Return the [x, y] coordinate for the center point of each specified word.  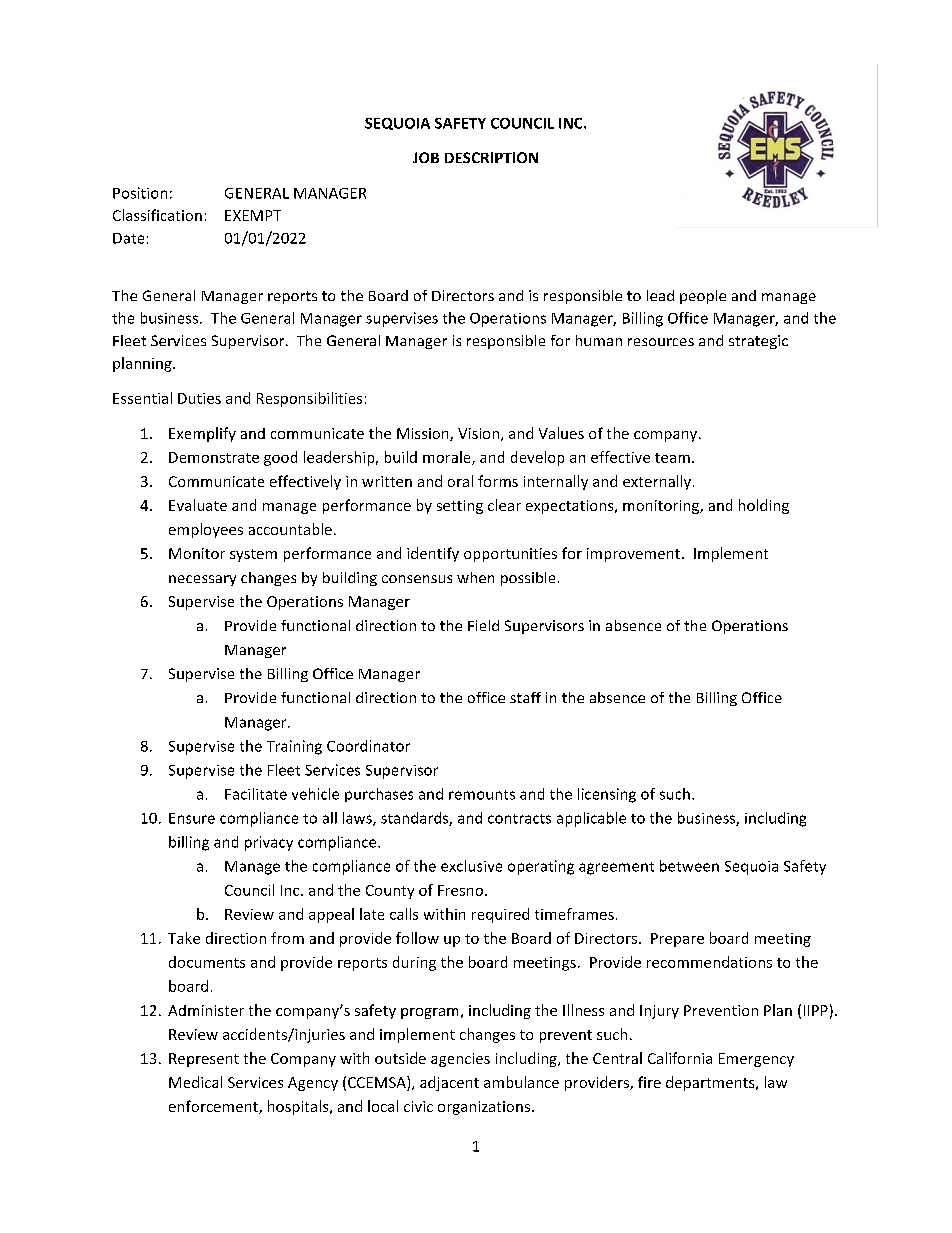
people [703, 297]
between [689, 866]
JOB [426, 157]
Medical [195, 1082]
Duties [199, 398]
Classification [157, 215]
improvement [633, 555]
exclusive [471, 866]
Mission [424, 434]
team [672, 458]
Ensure [192, 818]
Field [483, 625]
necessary [202, 580]
